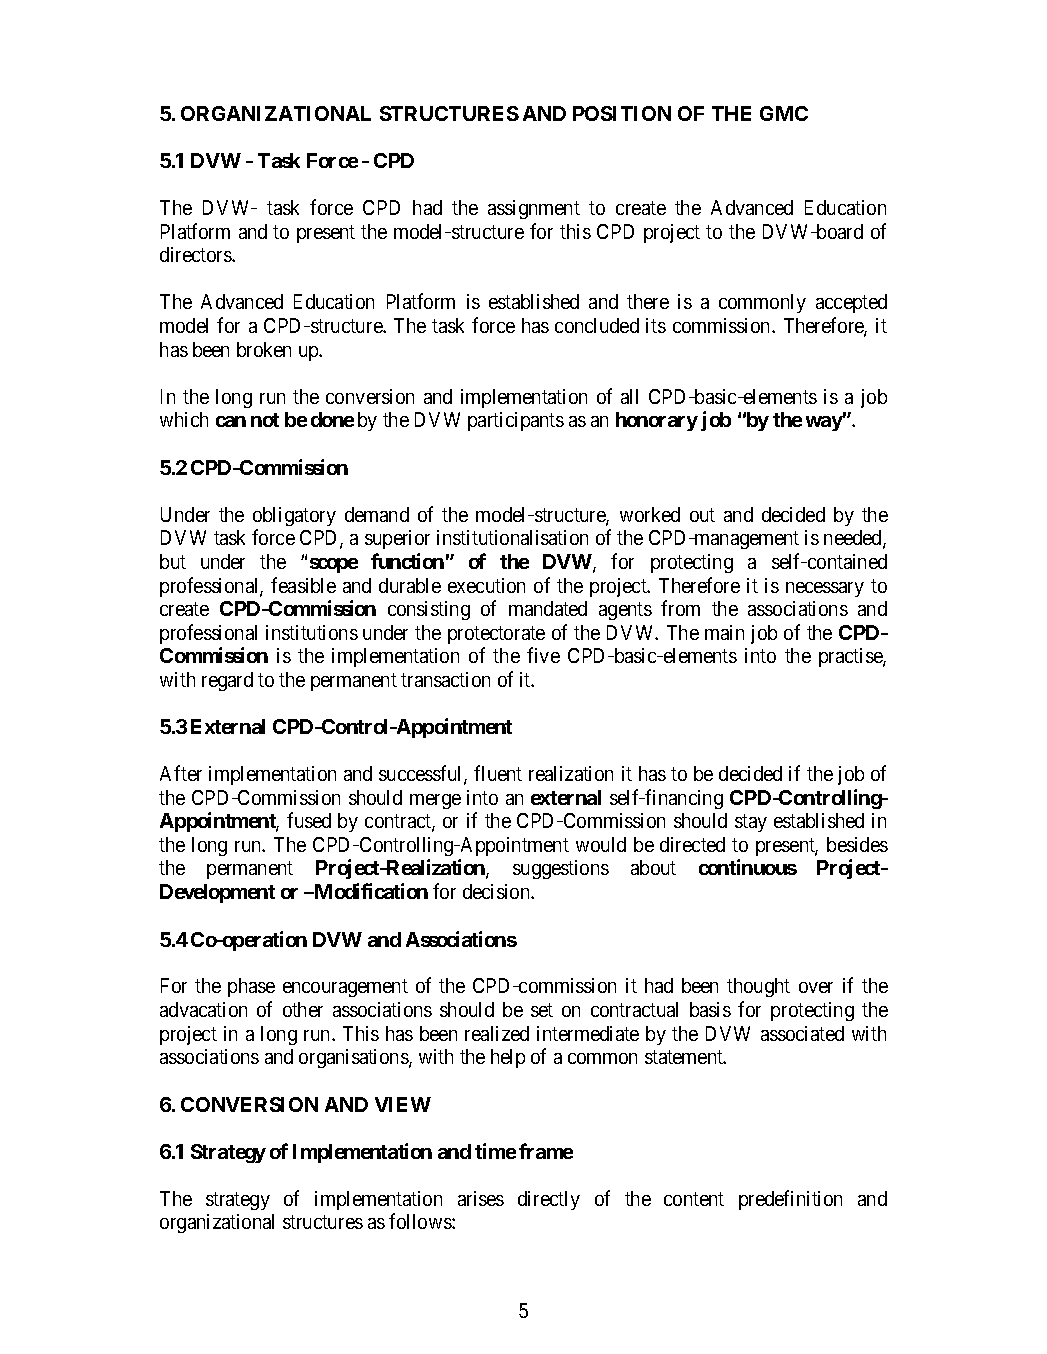  What do you see at coordinates (403, 1104) in the page?
I see `VIEW` at bounding box center [403, 1104].
